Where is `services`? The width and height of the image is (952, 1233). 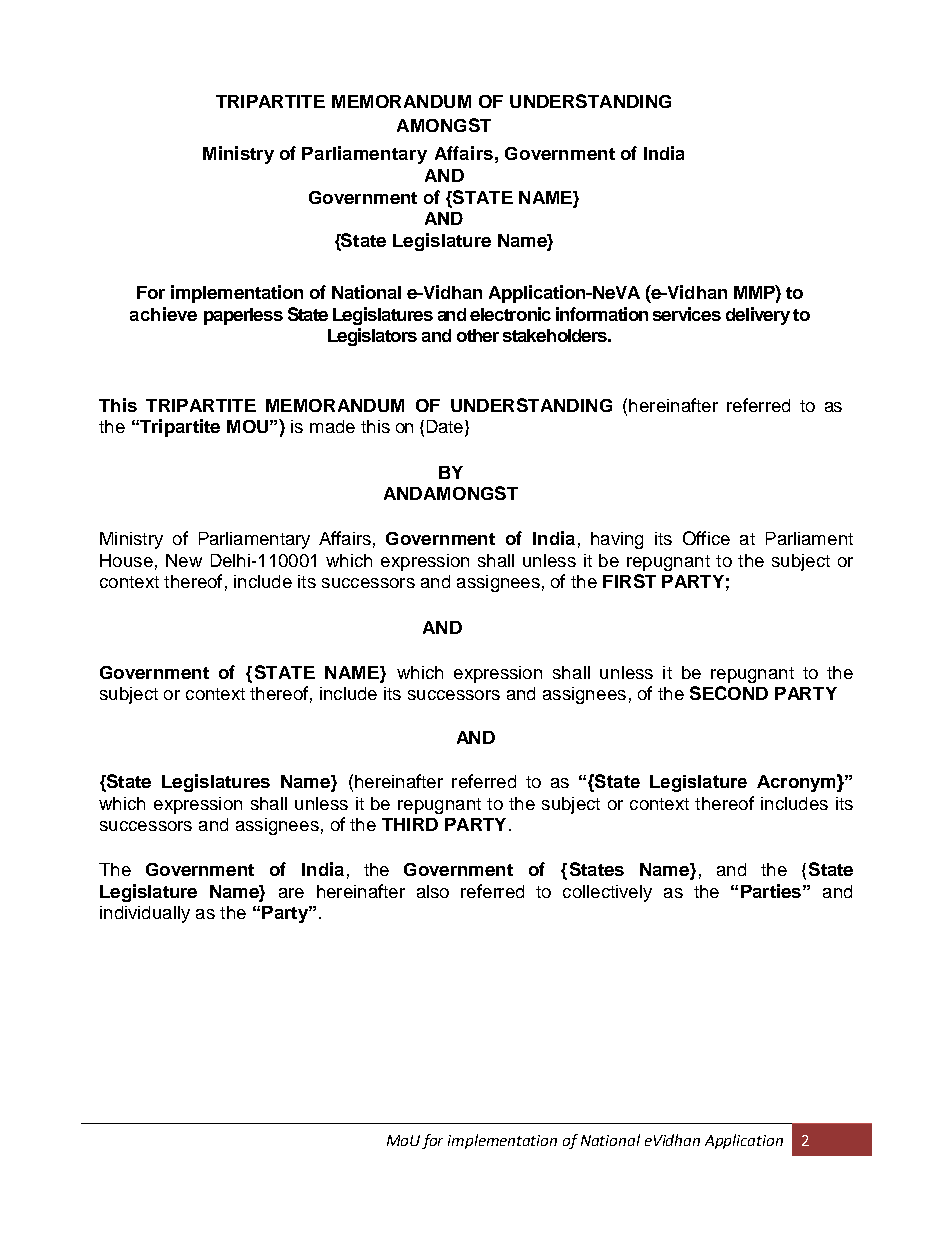
services is located at coordinates (687, 314).
